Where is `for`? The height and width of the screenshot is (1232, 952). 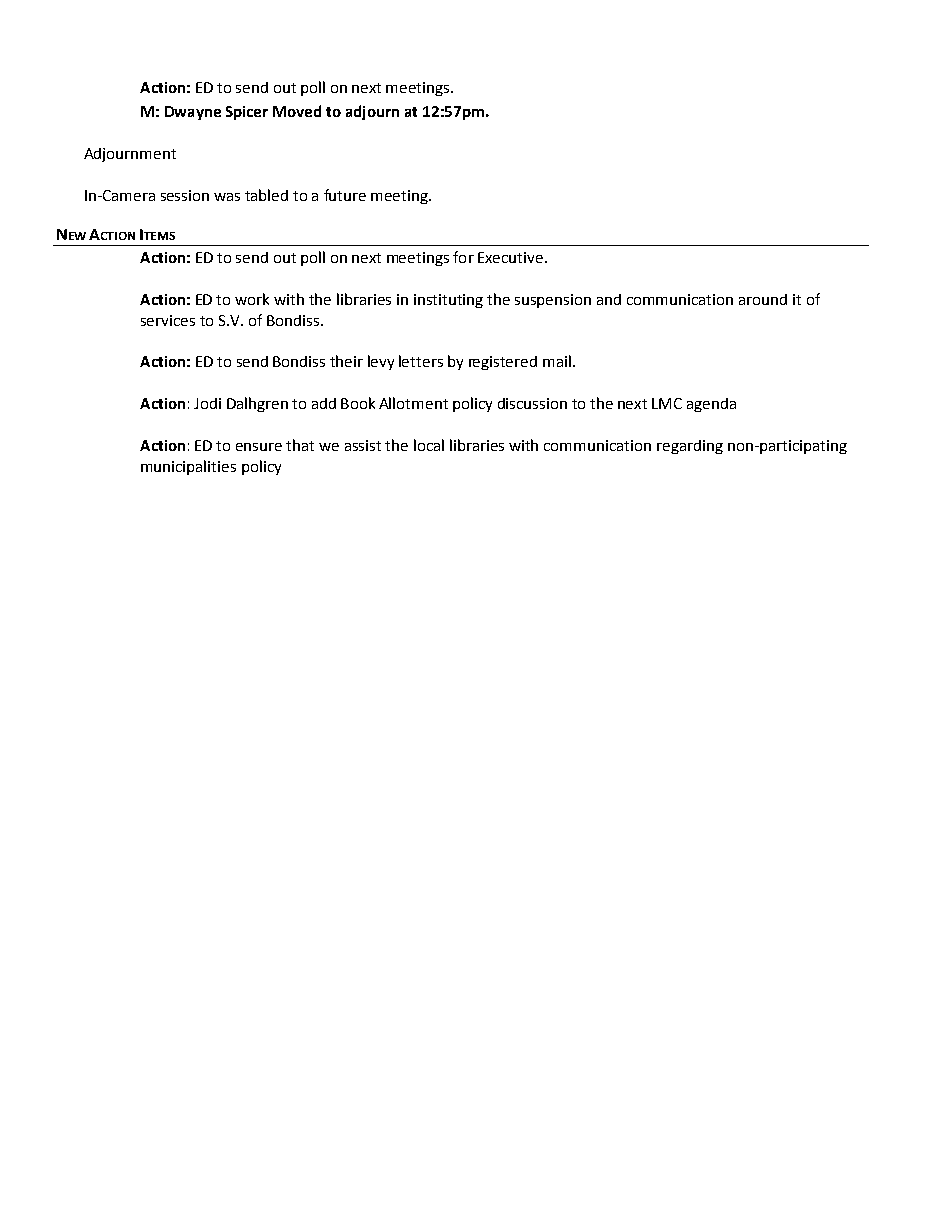
for is located at coordinates (463, 257).
